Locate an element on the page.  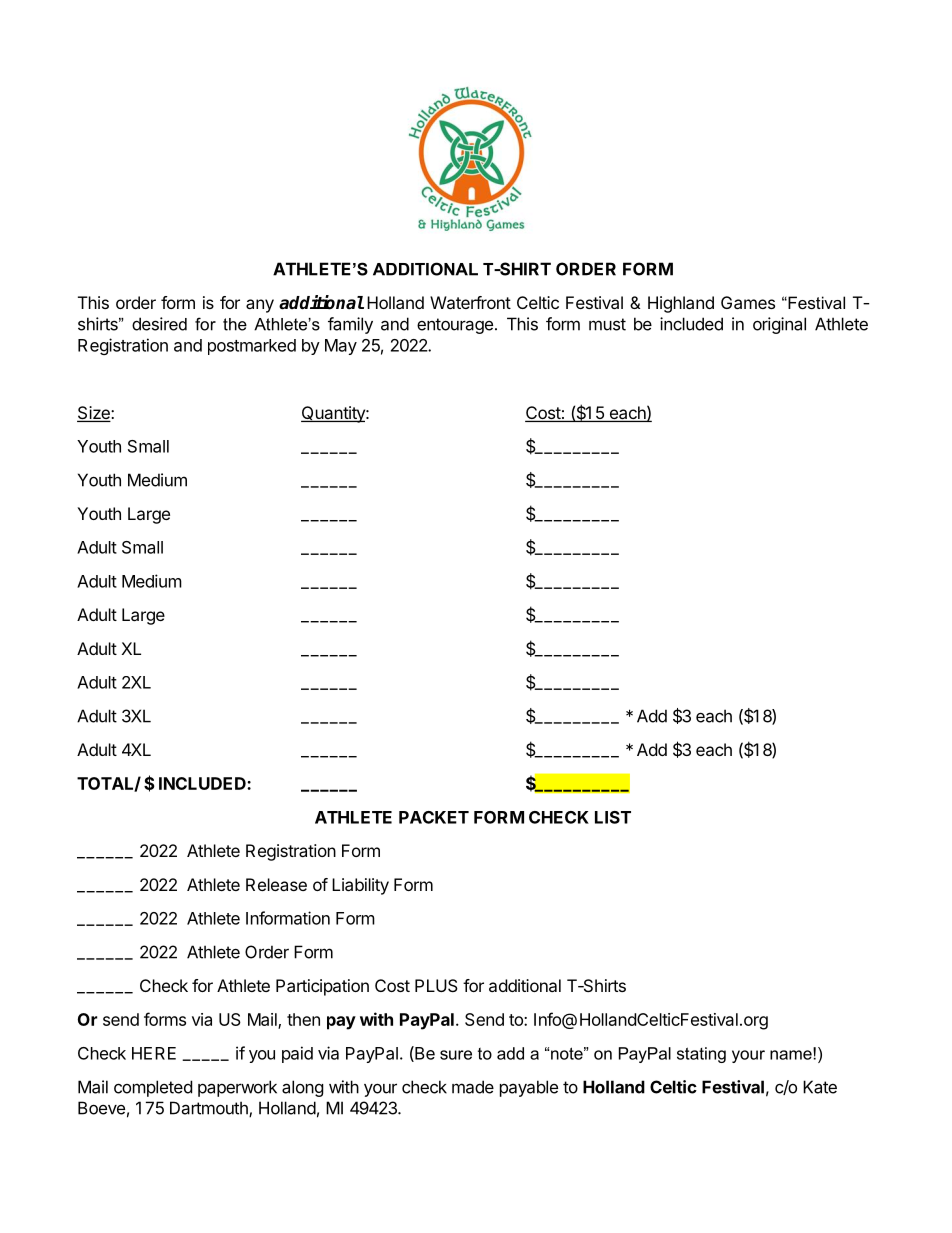
then is located at coordinates (303, 1019).
